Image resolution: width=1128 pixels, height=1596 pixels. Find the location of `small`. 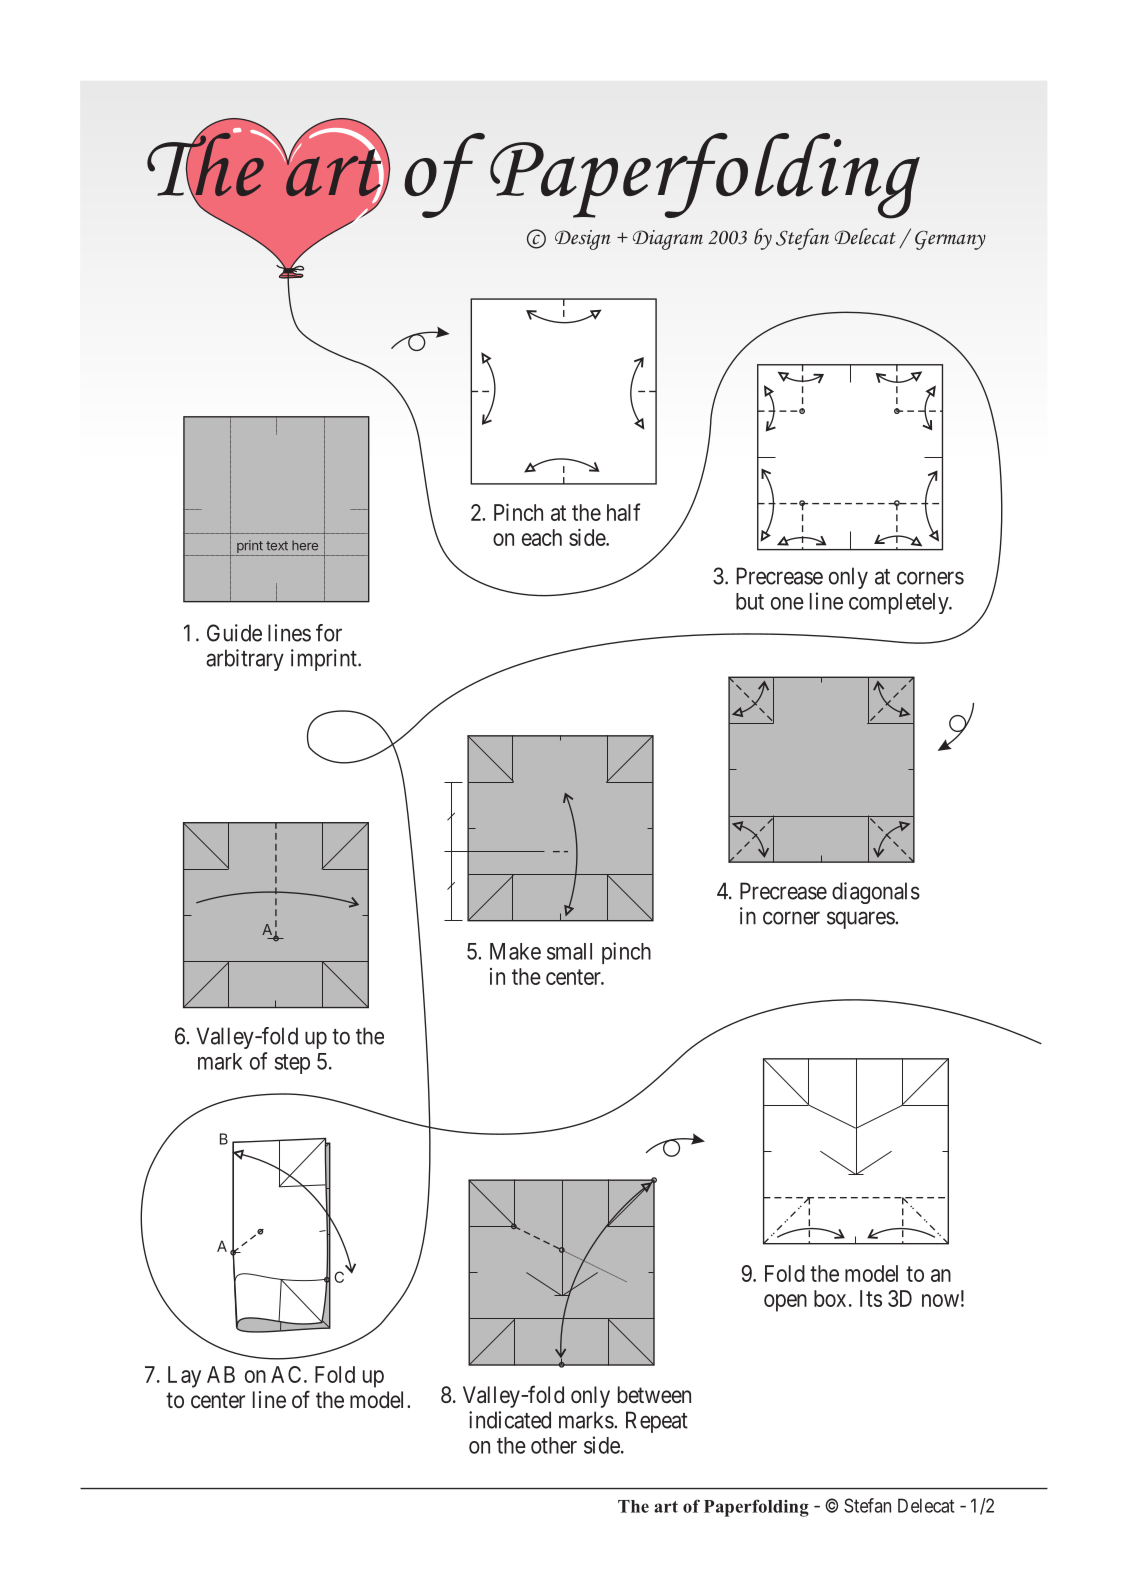

small is located at coordinates (569, 951).
